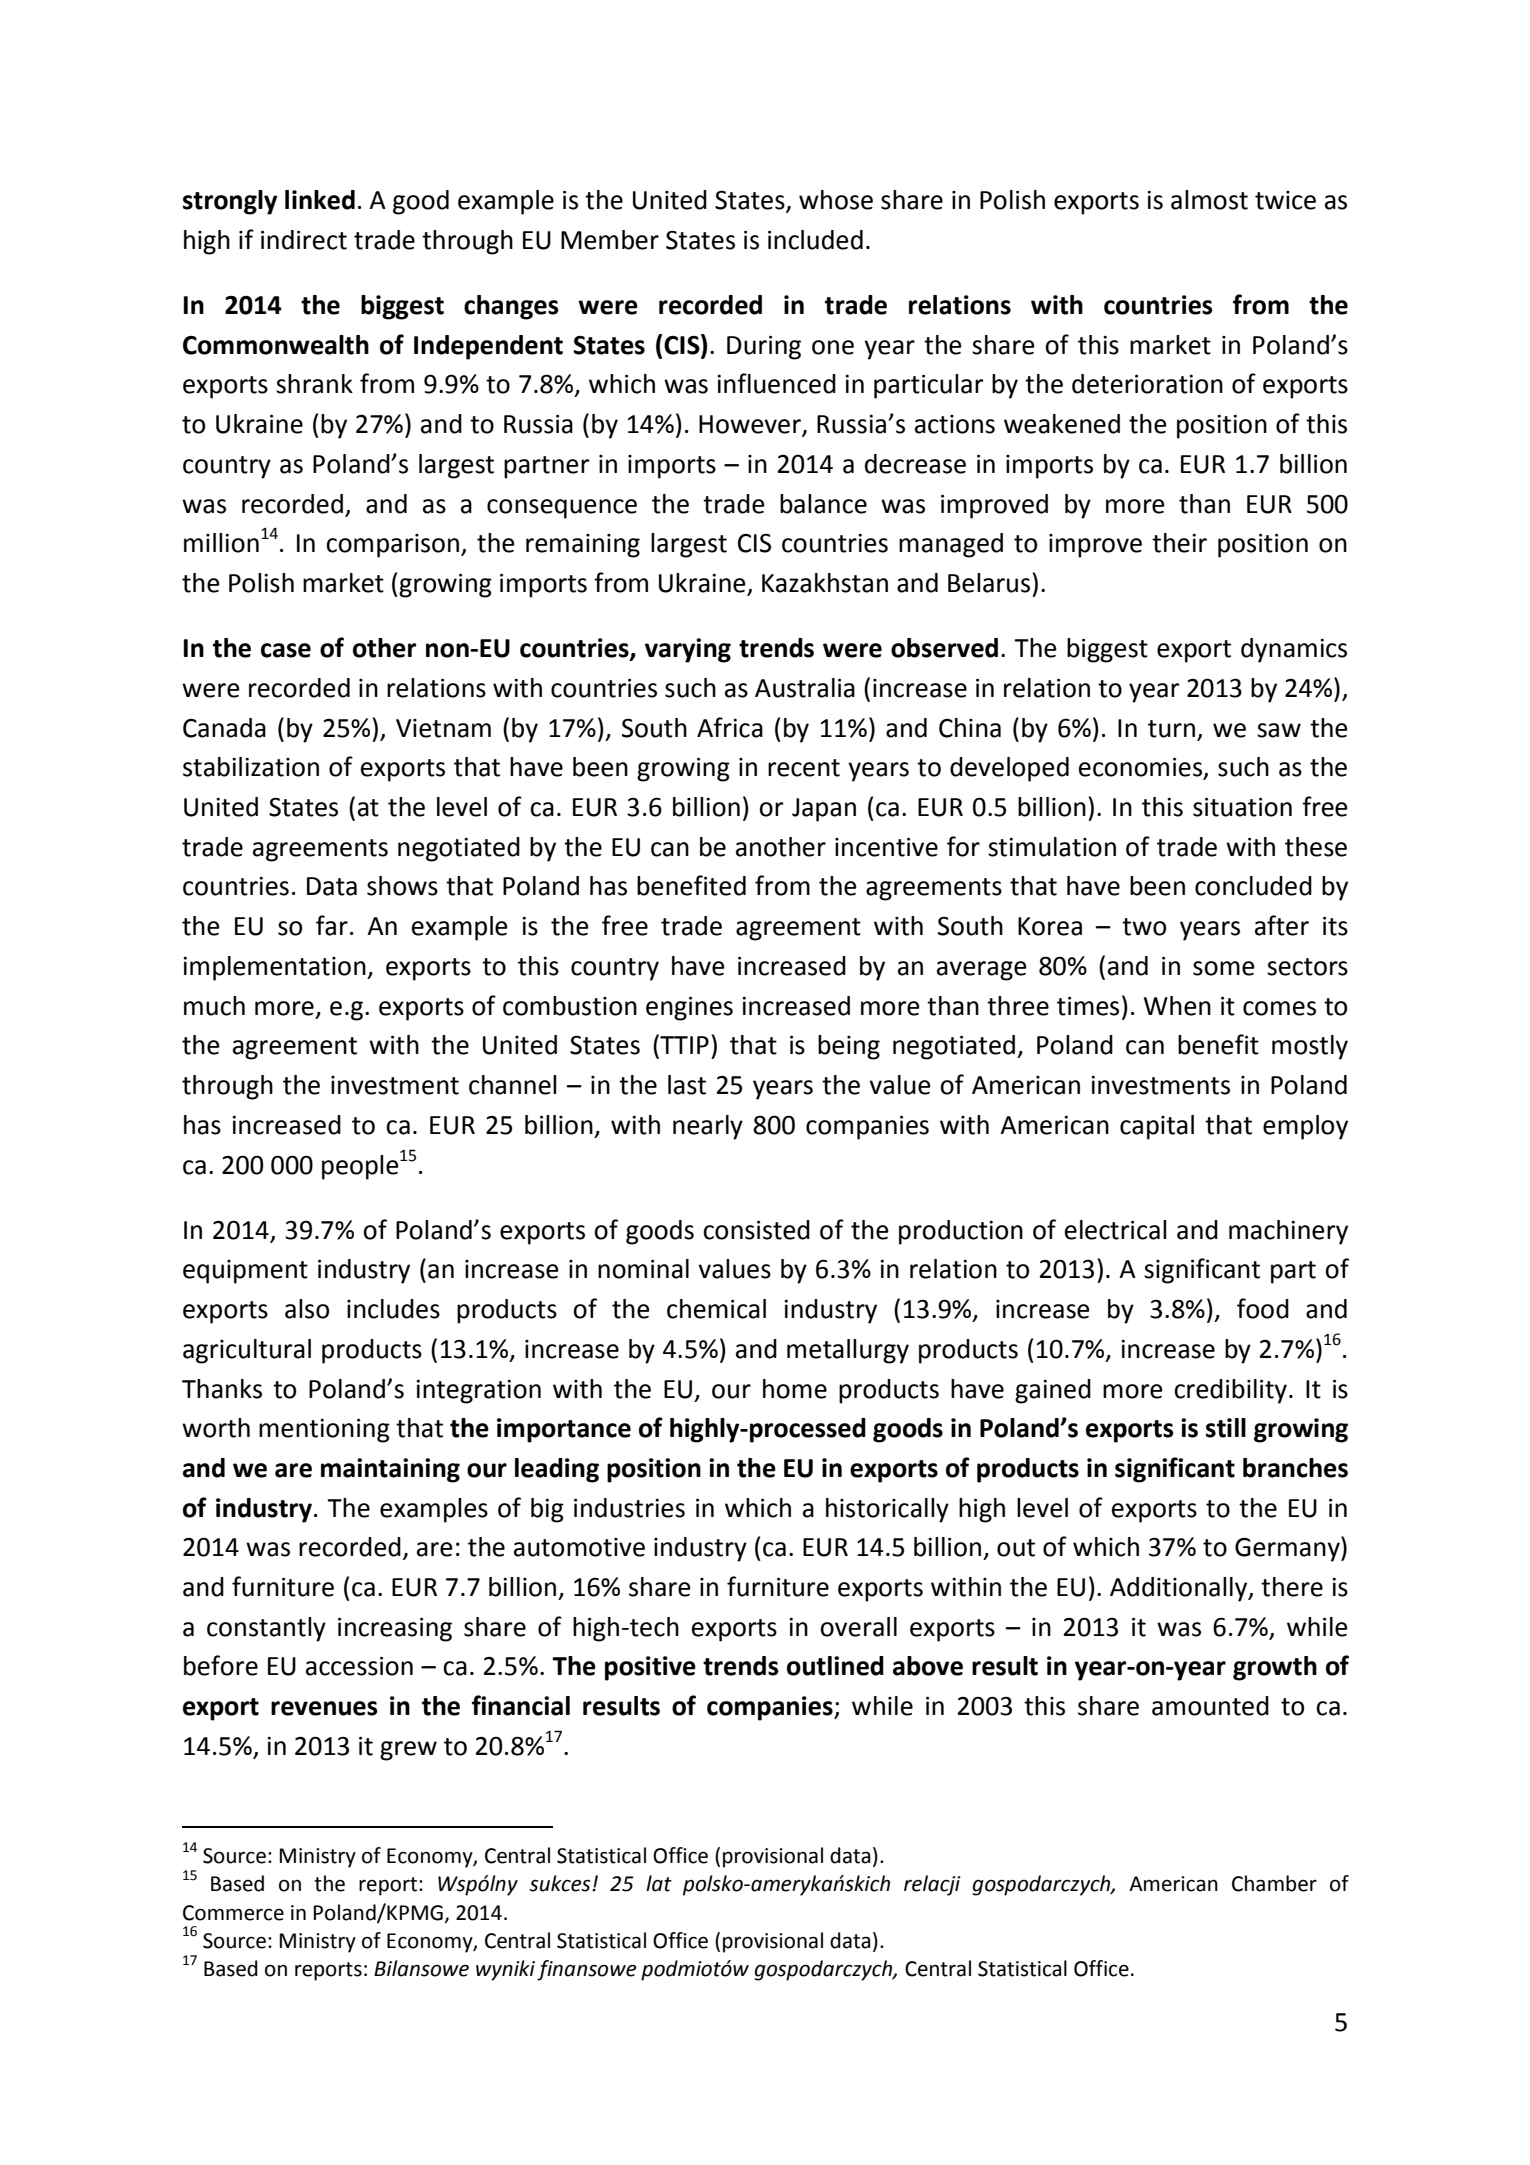 This document has height=2165, width=1530. What do you see at coordinates (1263, 1308) in the document?
I see `food` at bounding box center [1263, 1308].
